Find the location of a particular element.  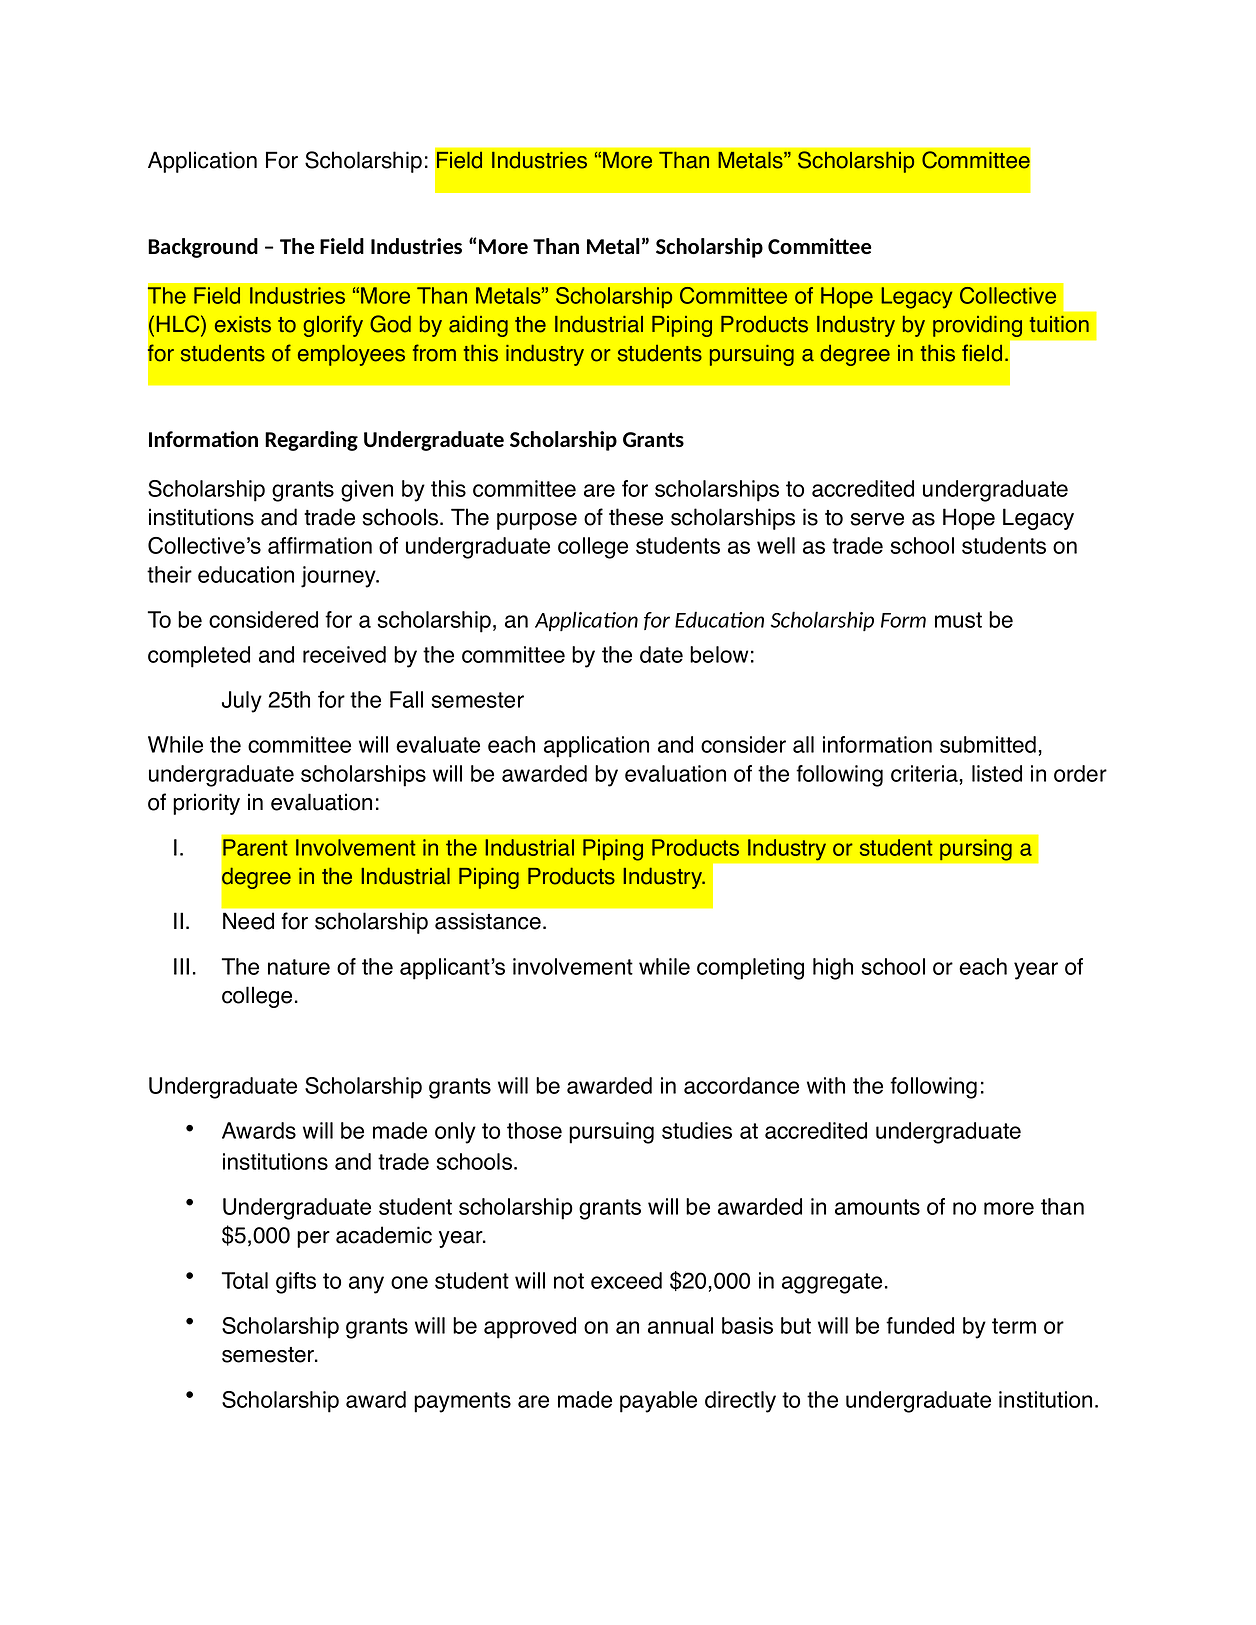

nature is located at coordinates (299, 967).
